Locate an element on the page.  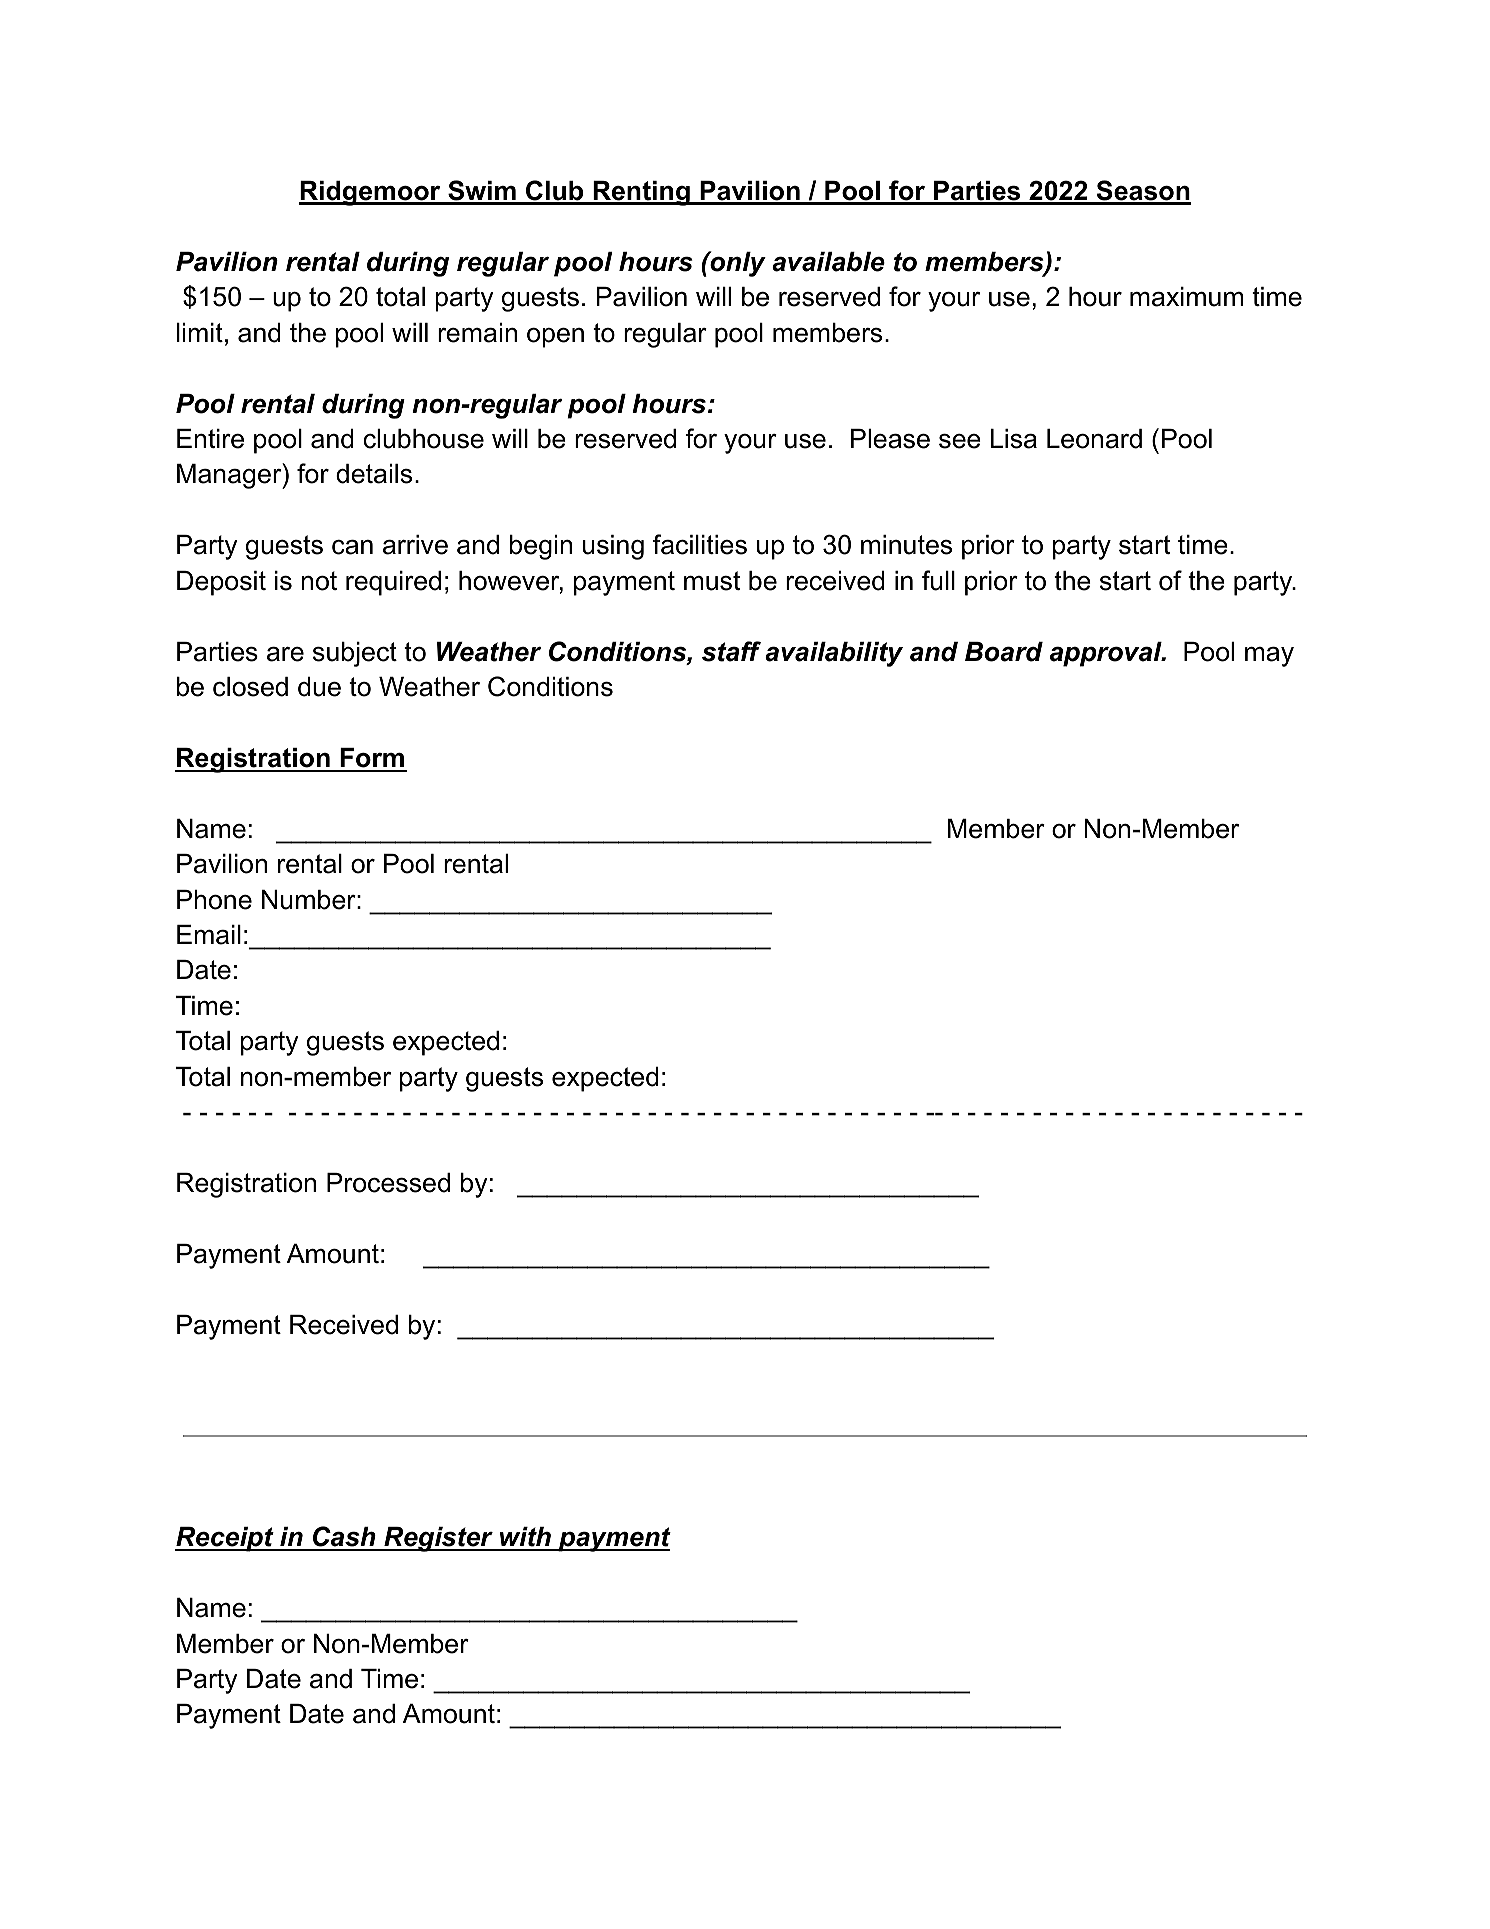
Cash is located at coordinates (344, 1538).
